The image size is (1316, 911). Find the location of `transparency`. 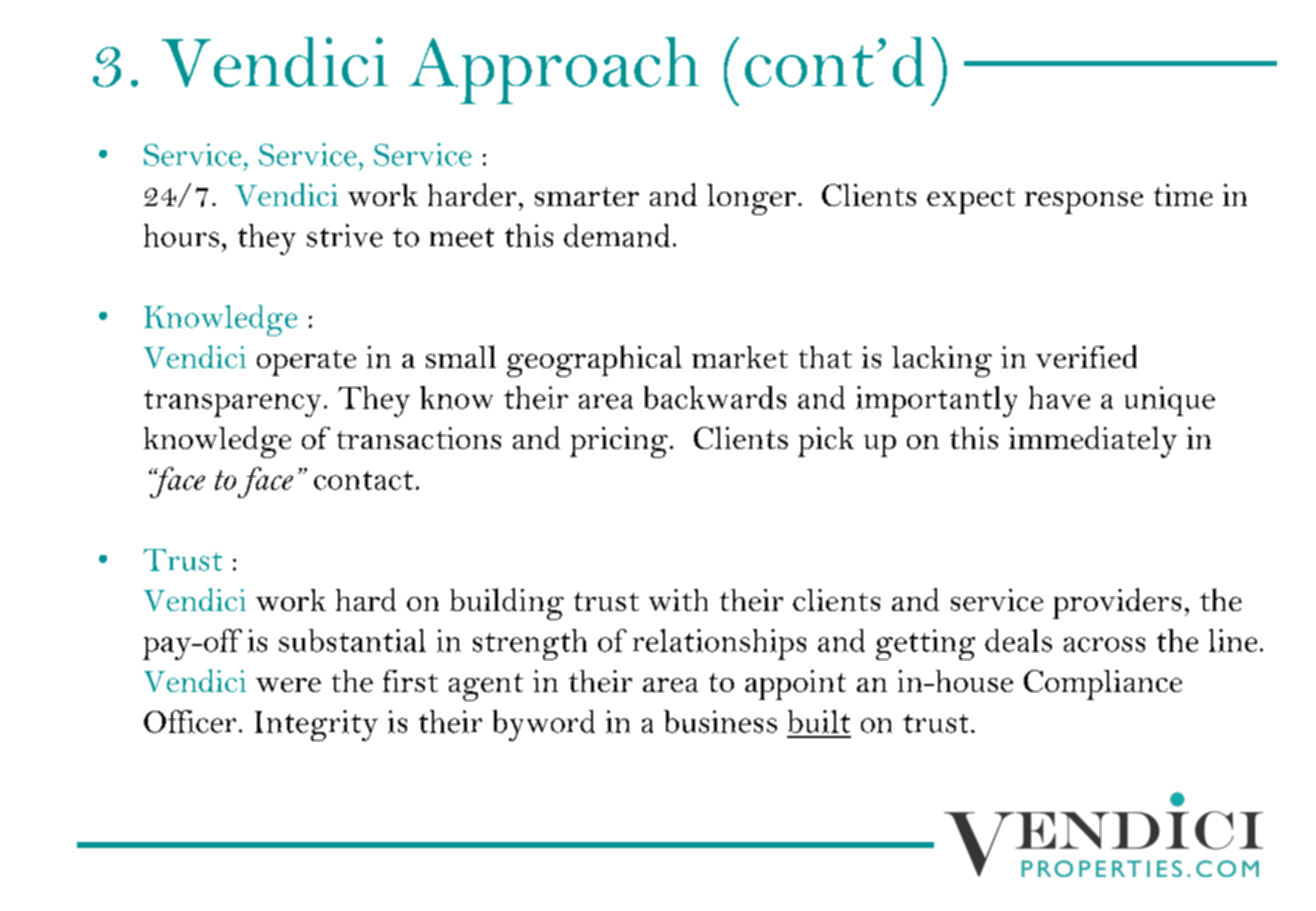

transparency is located at coordinates (232, 403).
